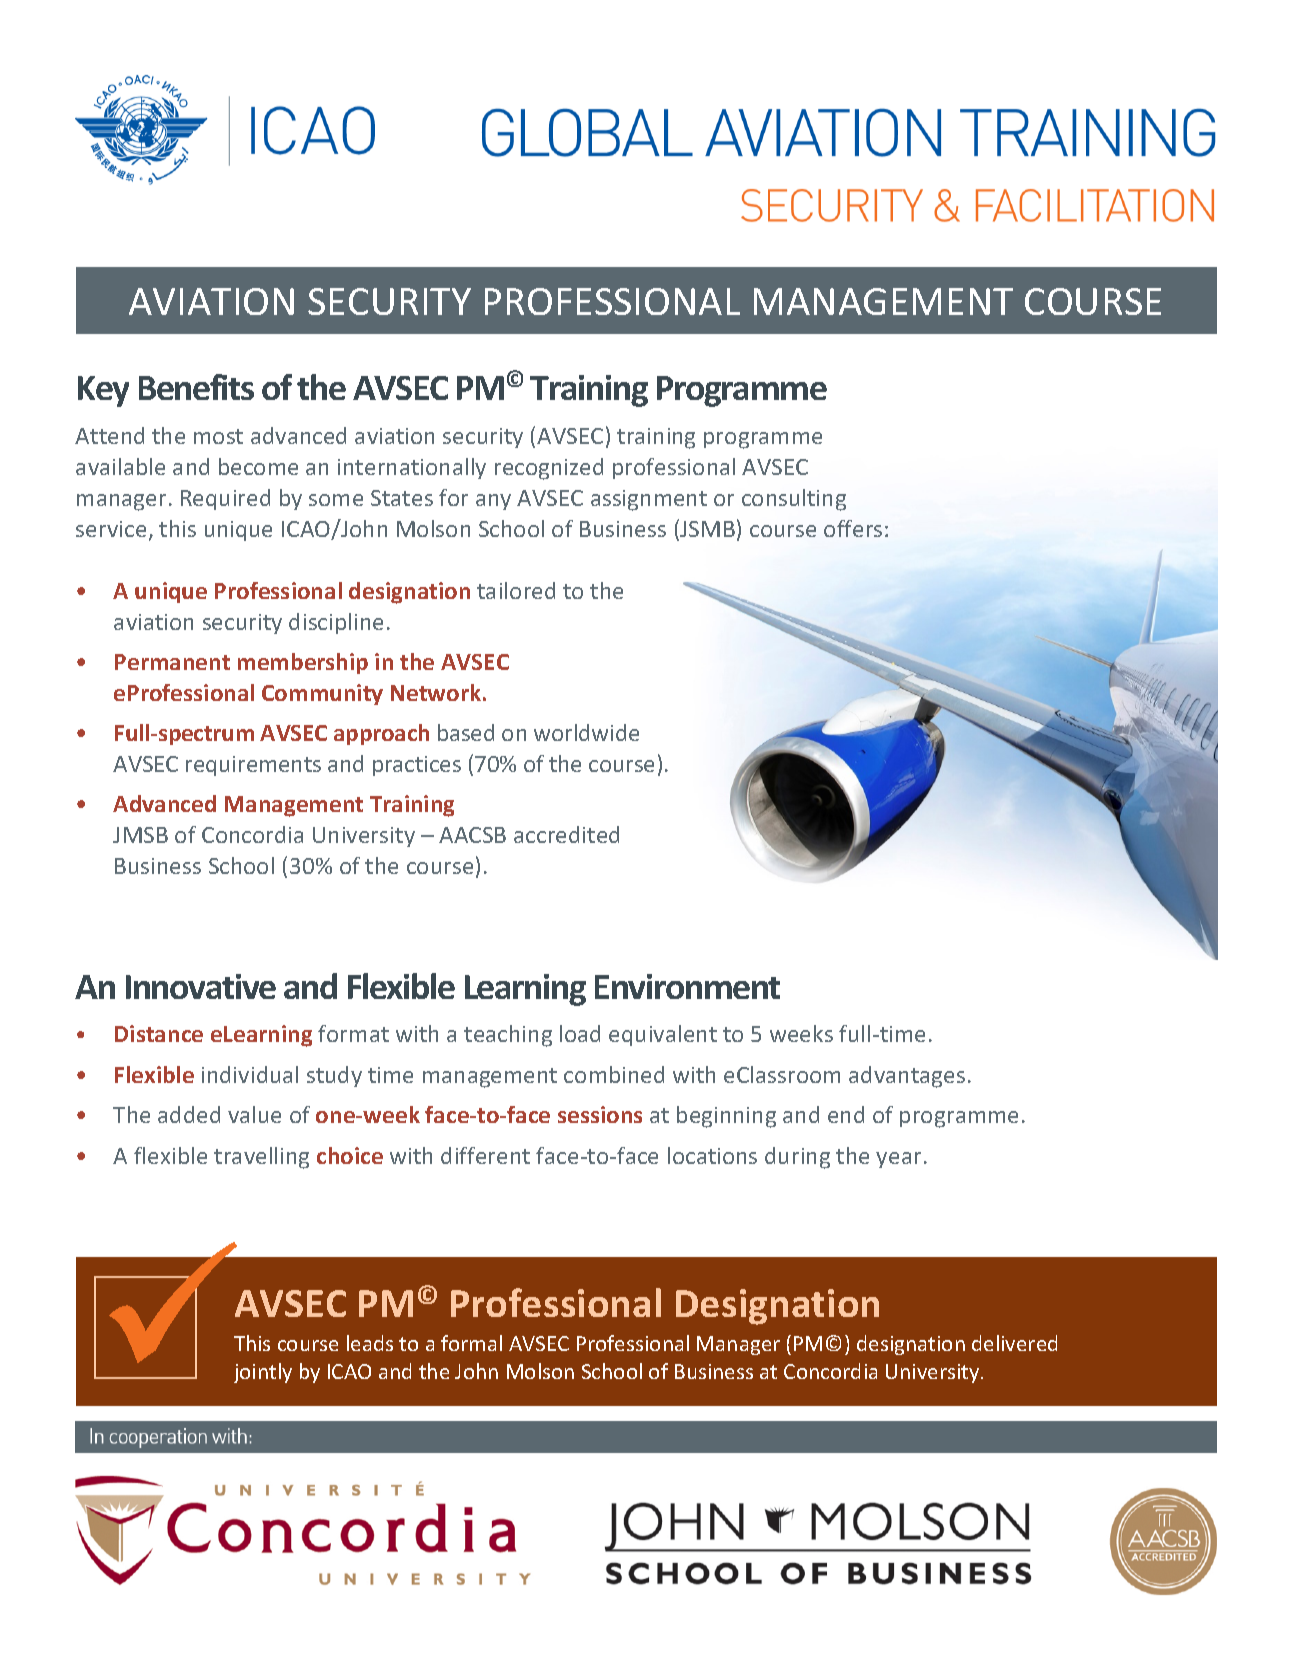  I want to click on sessions, so click(600, 1114).
